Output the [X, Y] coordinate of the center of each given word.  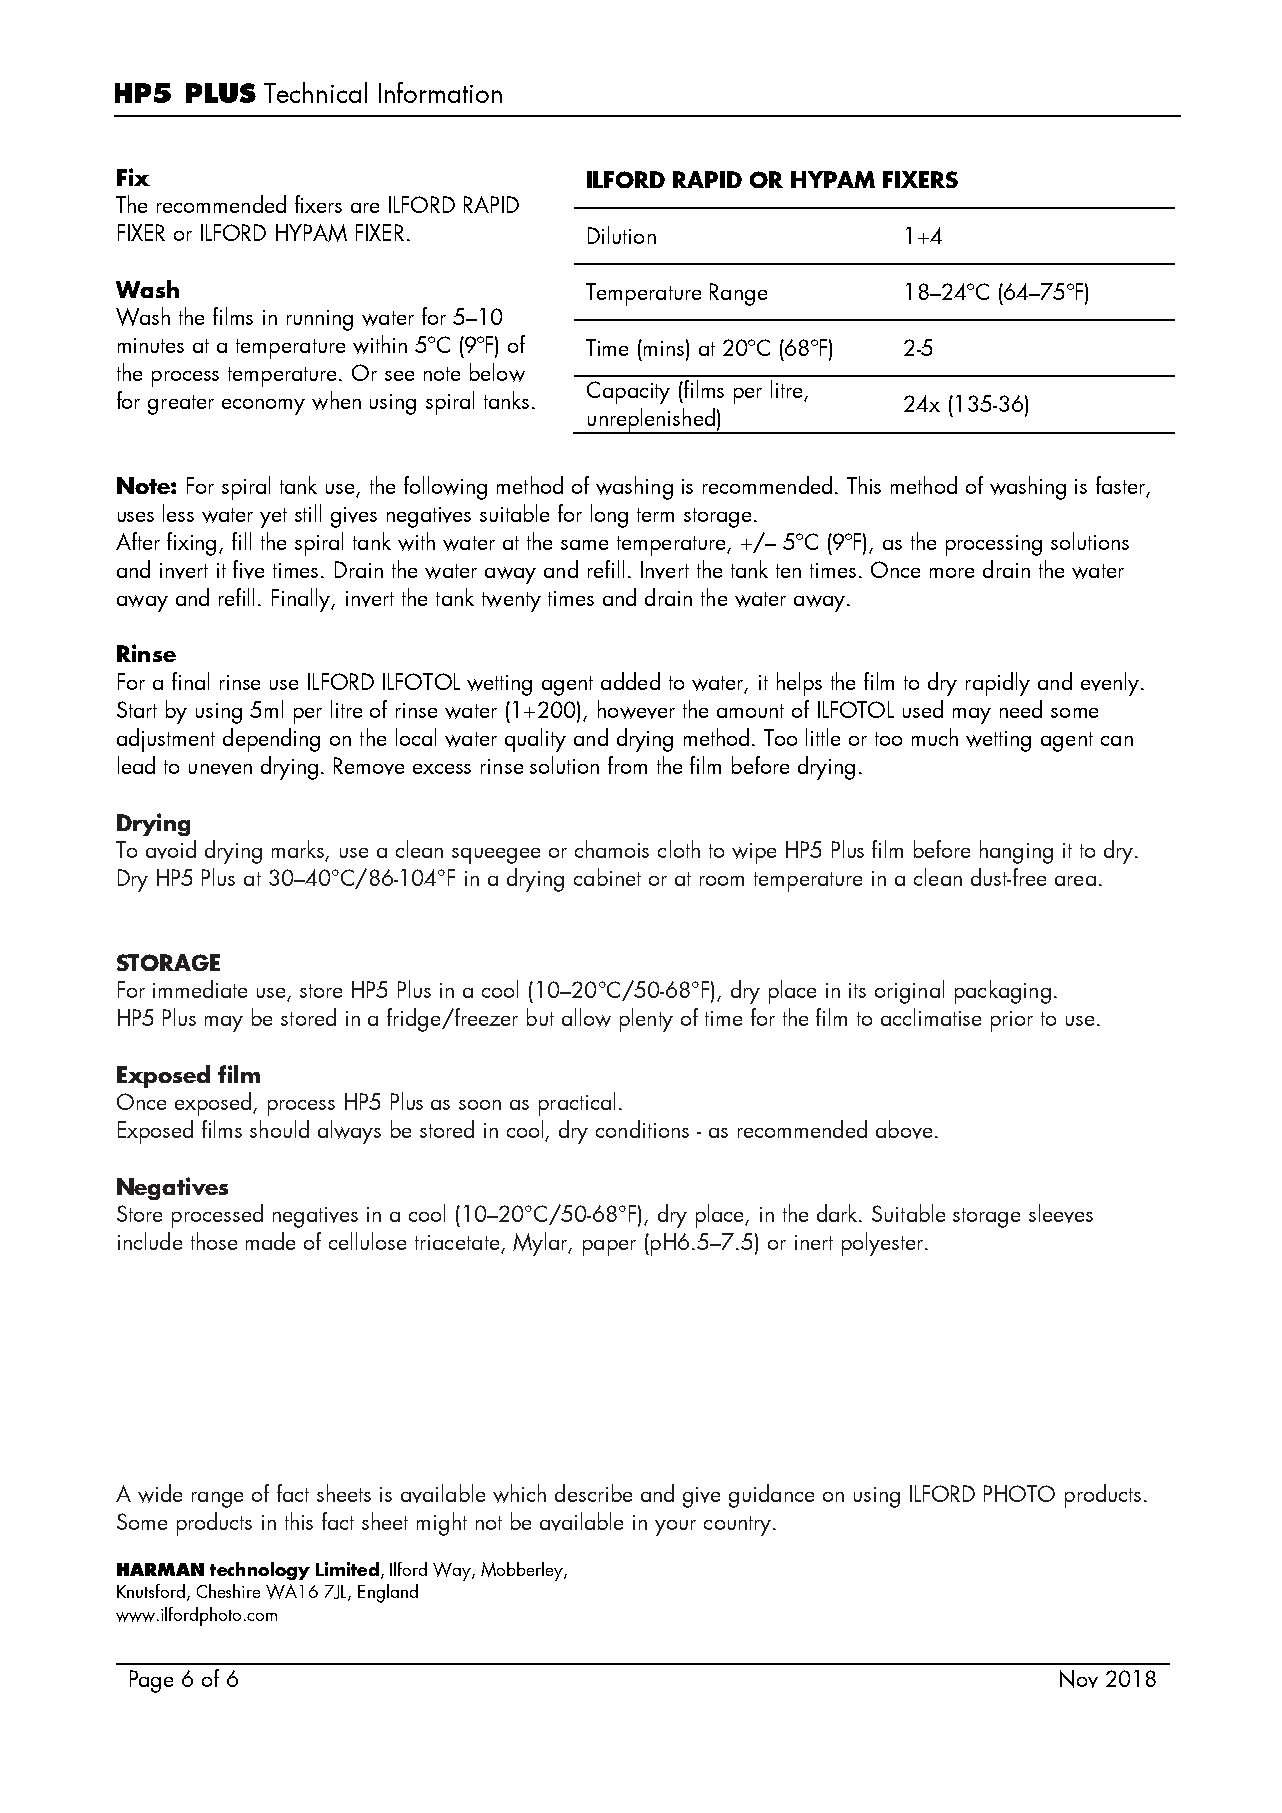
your [675, 1528]
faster [1122, 486]
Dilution [622, 235]
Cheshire [228, 1591]
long [609, 516]
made [270, 1241]
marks [299, 850]
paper [609, 1248]
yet [273, 518]
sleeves [1061, 1213]
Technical [315, 92]
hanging [1016, 852]
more [952, 573]
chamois [612, 849]
